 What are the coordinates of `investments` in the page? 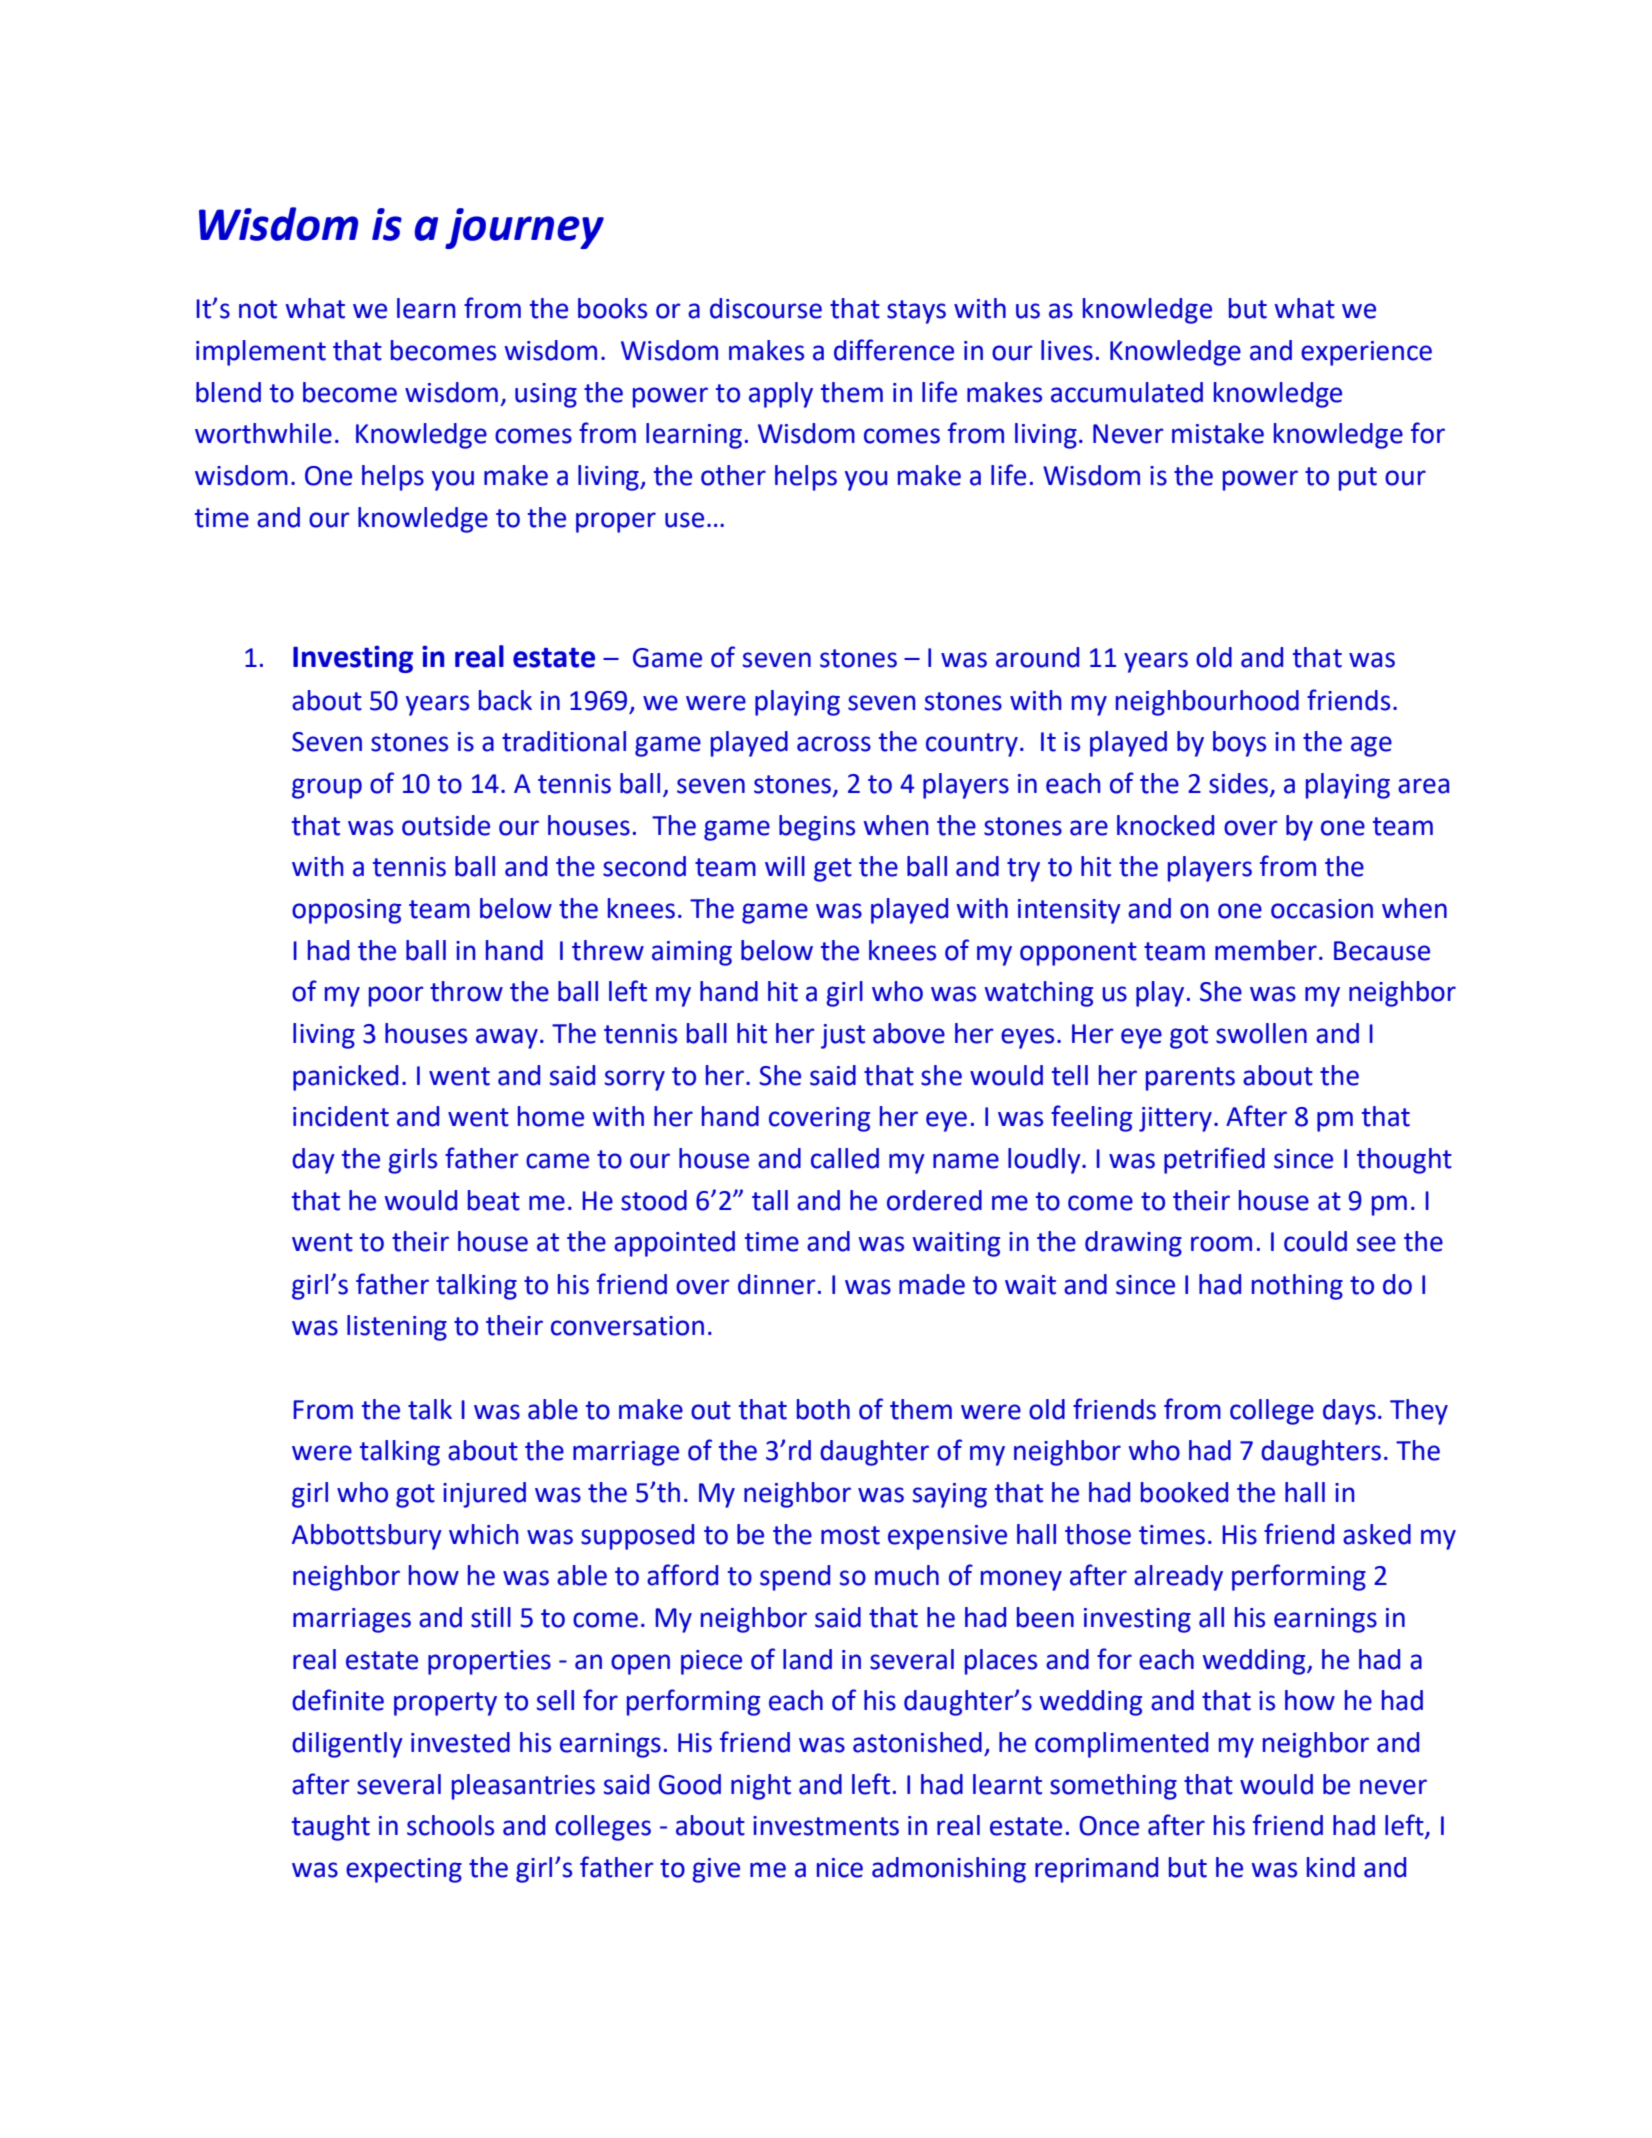 It's located at (826, 1826).
